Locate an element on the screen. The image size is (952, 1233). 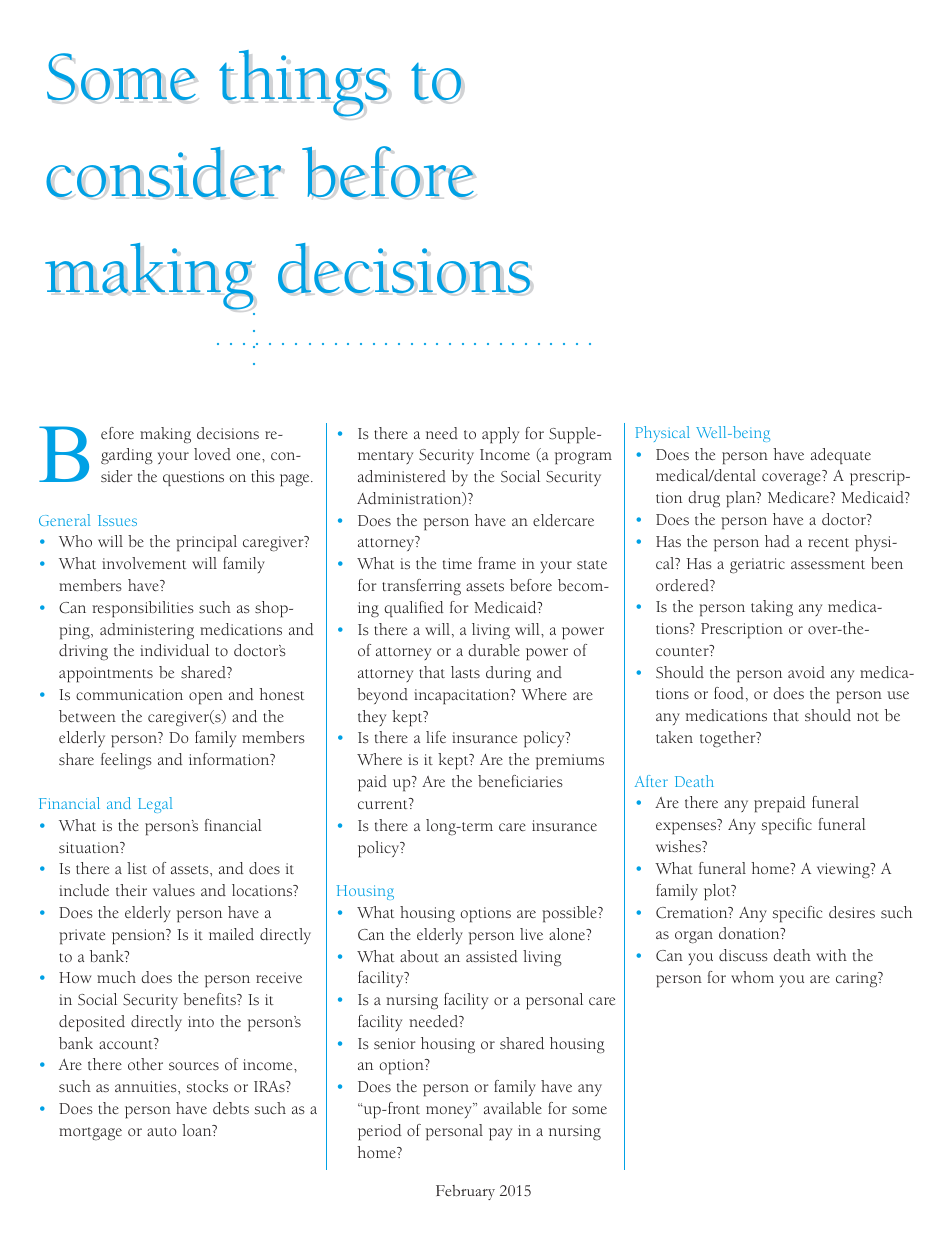
adequate is located at coordinates (841, 456).
